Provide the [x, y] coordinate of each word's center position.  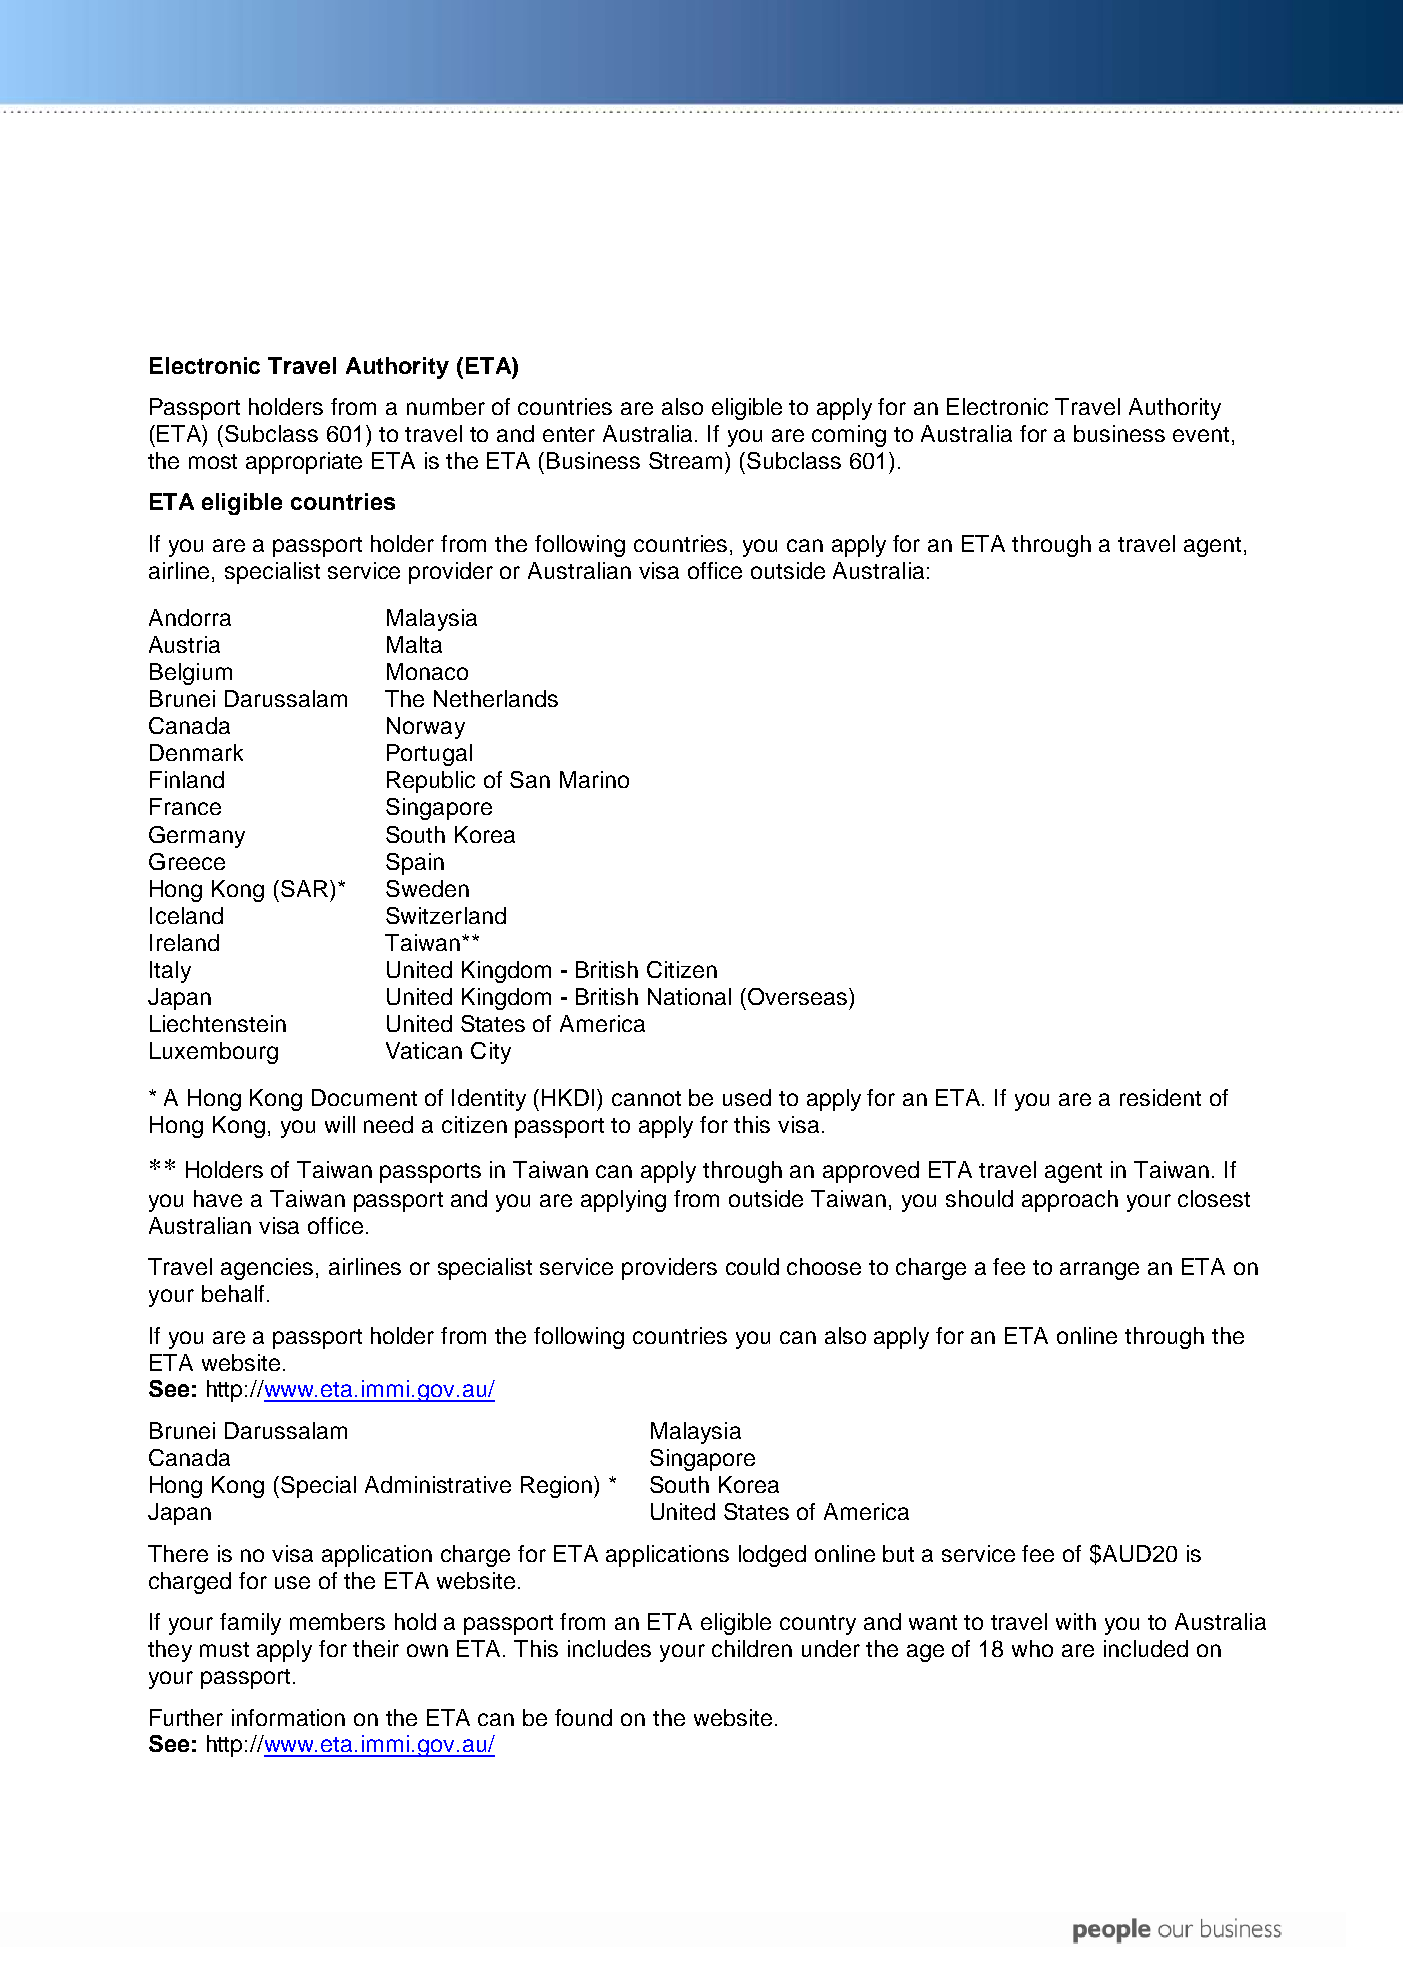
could [752, 1266]
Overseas [796, 996]
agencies [267, 1269]
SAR [304, 888]
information [288, 1717]
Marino [594, 779]
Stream [685, 460]
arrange [1099, 1271]
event [1201, 434]
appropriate [304, 463]
